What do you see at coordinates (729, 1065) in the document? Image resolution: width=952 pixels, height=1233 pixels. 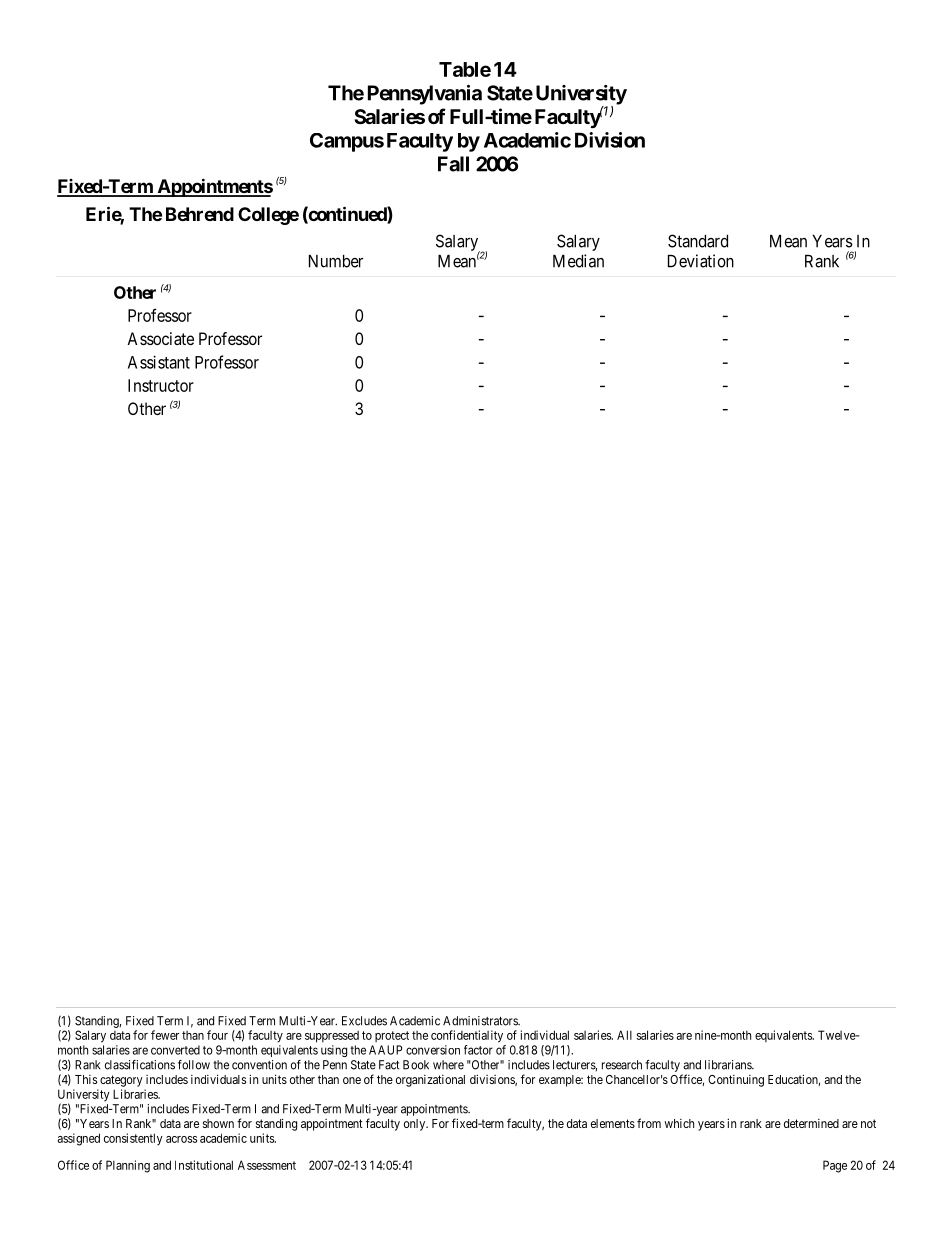 I see `librarians` at bounding box center [729, 1065].
